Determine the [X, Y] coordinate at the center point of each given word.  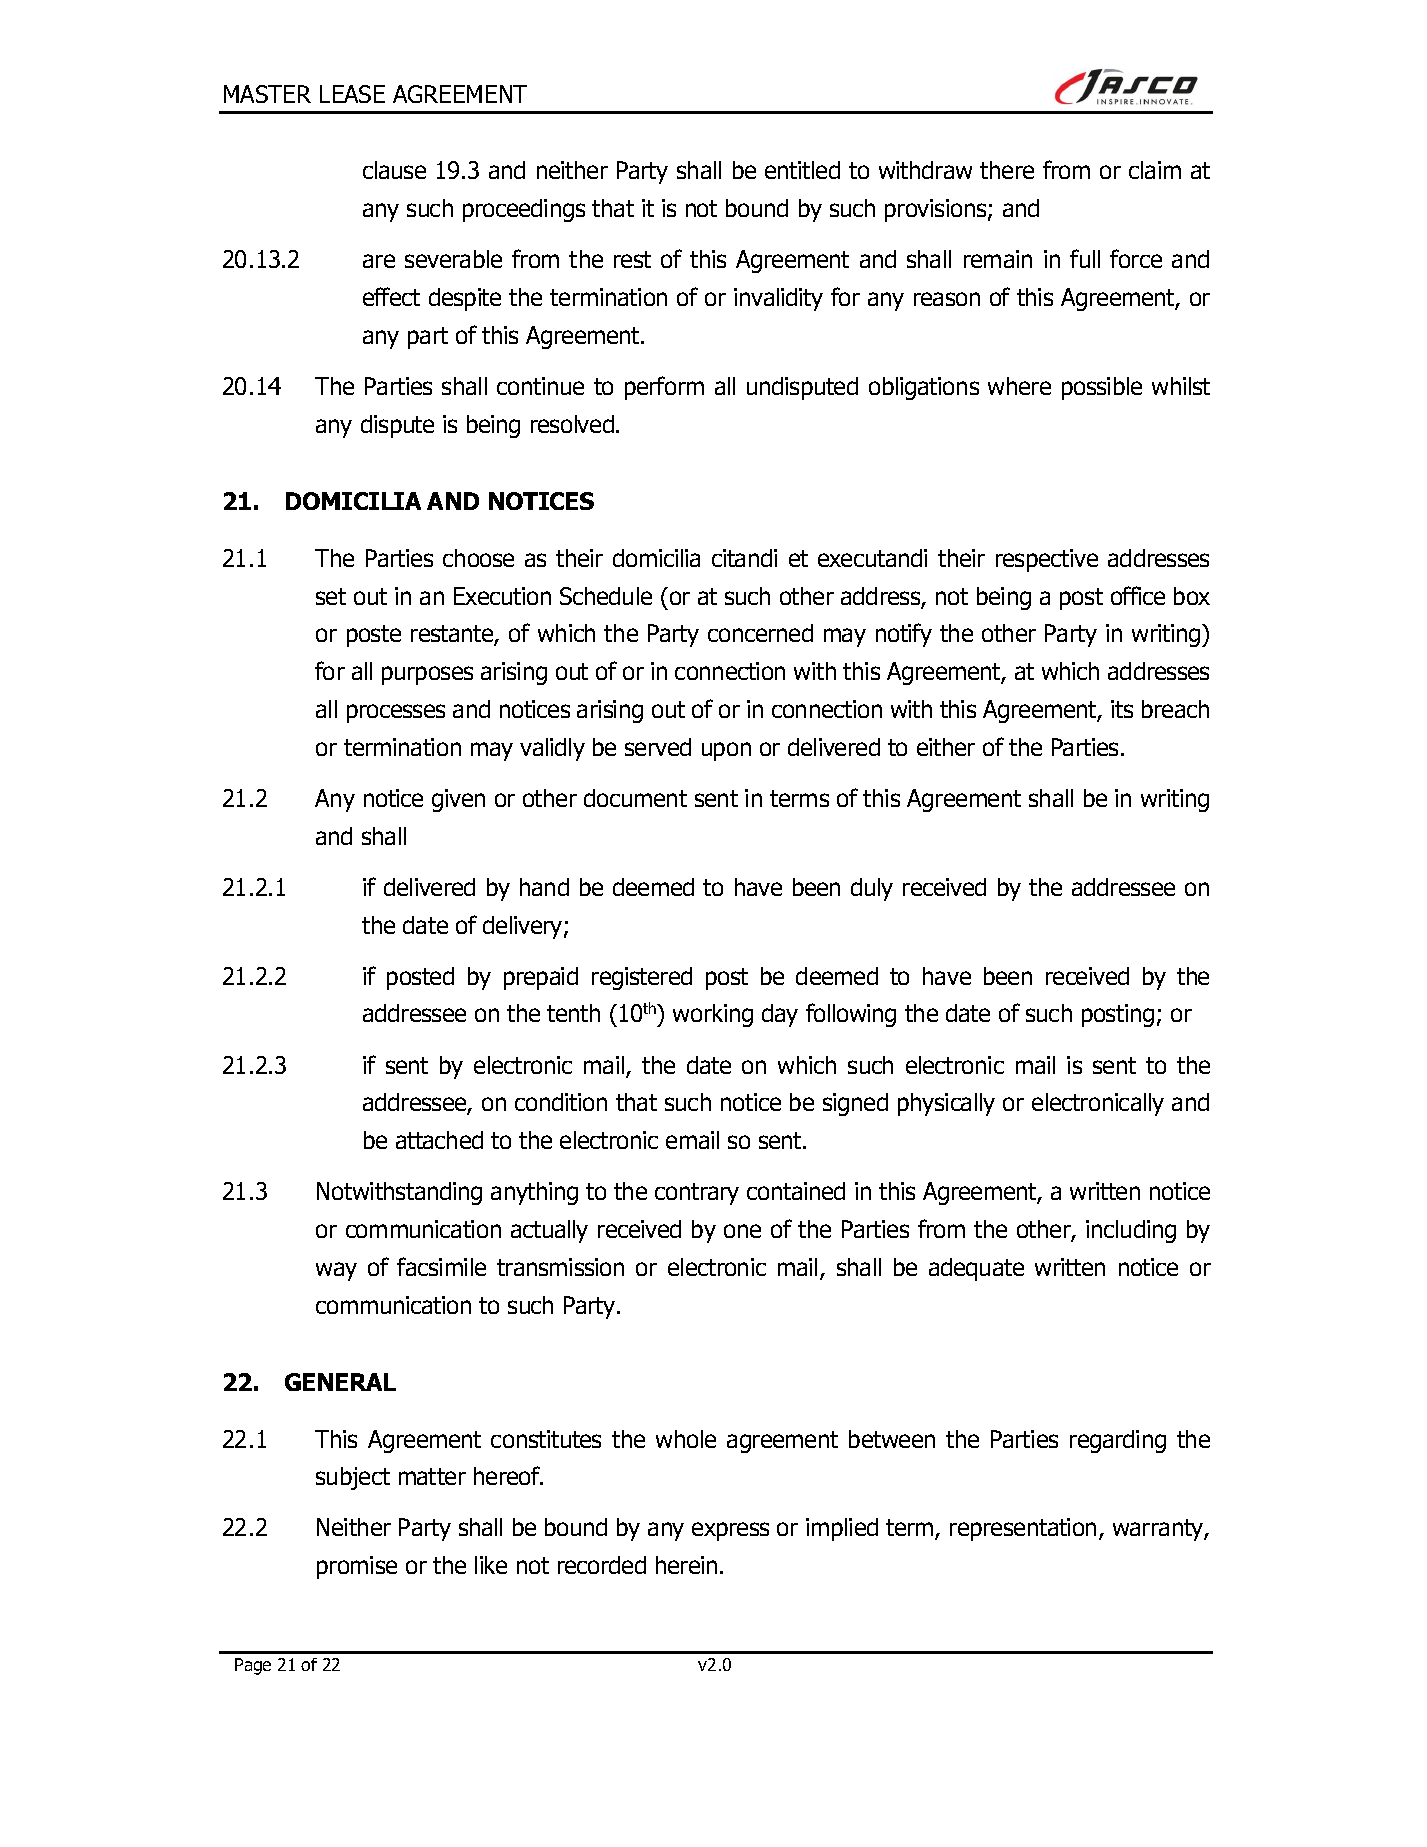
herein [686, 1565]
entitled [802, 170]
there [1007, 170]
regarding [1118, 1441]
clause [394, 170]
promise [357, 1567]
